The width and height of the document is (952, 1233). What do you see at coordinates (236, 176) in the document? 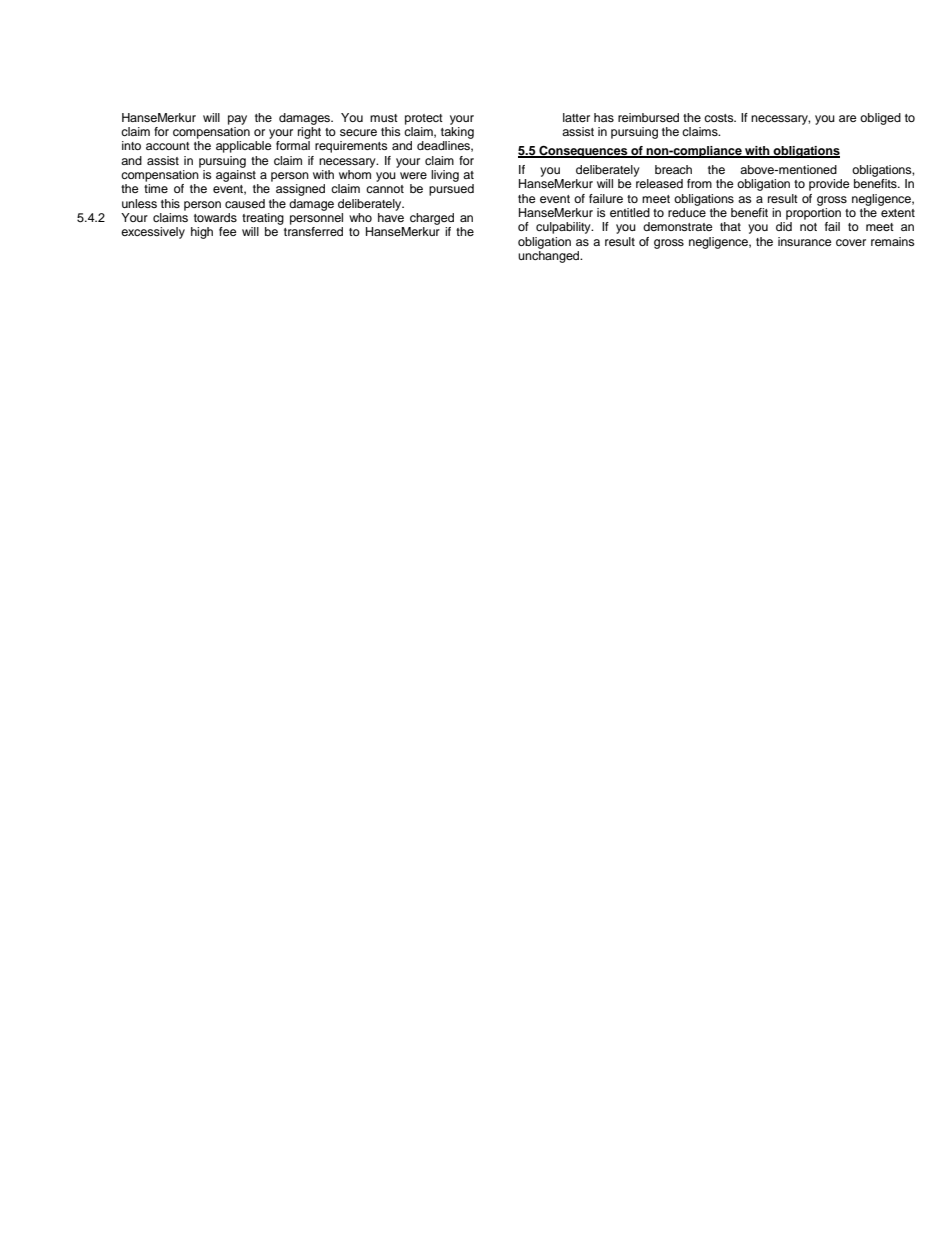
I see `against` at bounding box center [236, 176].
